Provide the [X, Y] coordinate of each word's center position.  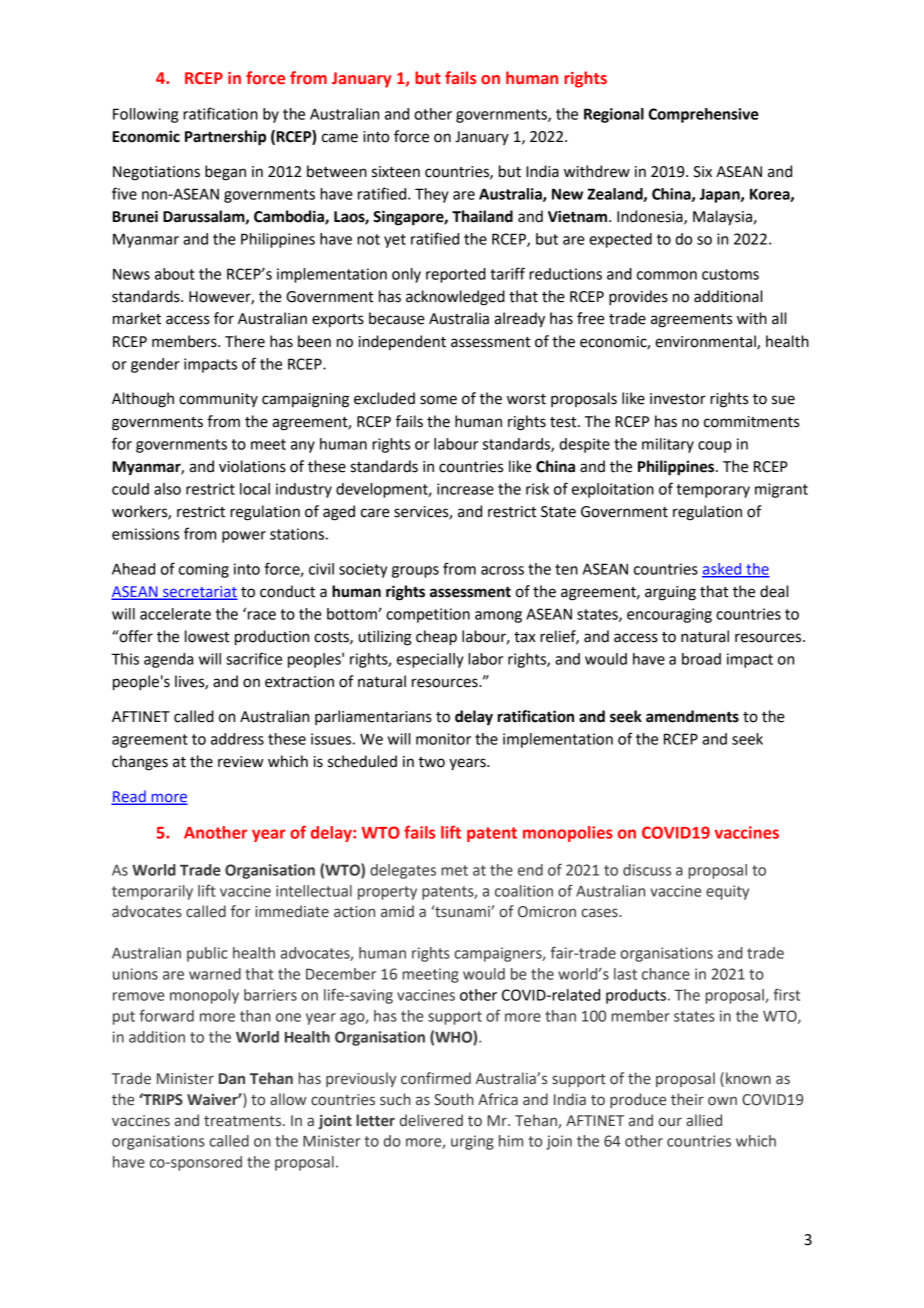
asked [723, 570]
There [245, 341]
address [237, 739]
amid [397, 911]
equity [727, 892]
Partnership [225, 138]
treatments [244, 1121]
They [432, 195]
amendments [692, 716]
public [207, 954]
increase [465, 489]
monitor [443, 739]
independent [402, 342]
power [244, 537]
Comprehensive [704, 115]
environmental [706, 342]
